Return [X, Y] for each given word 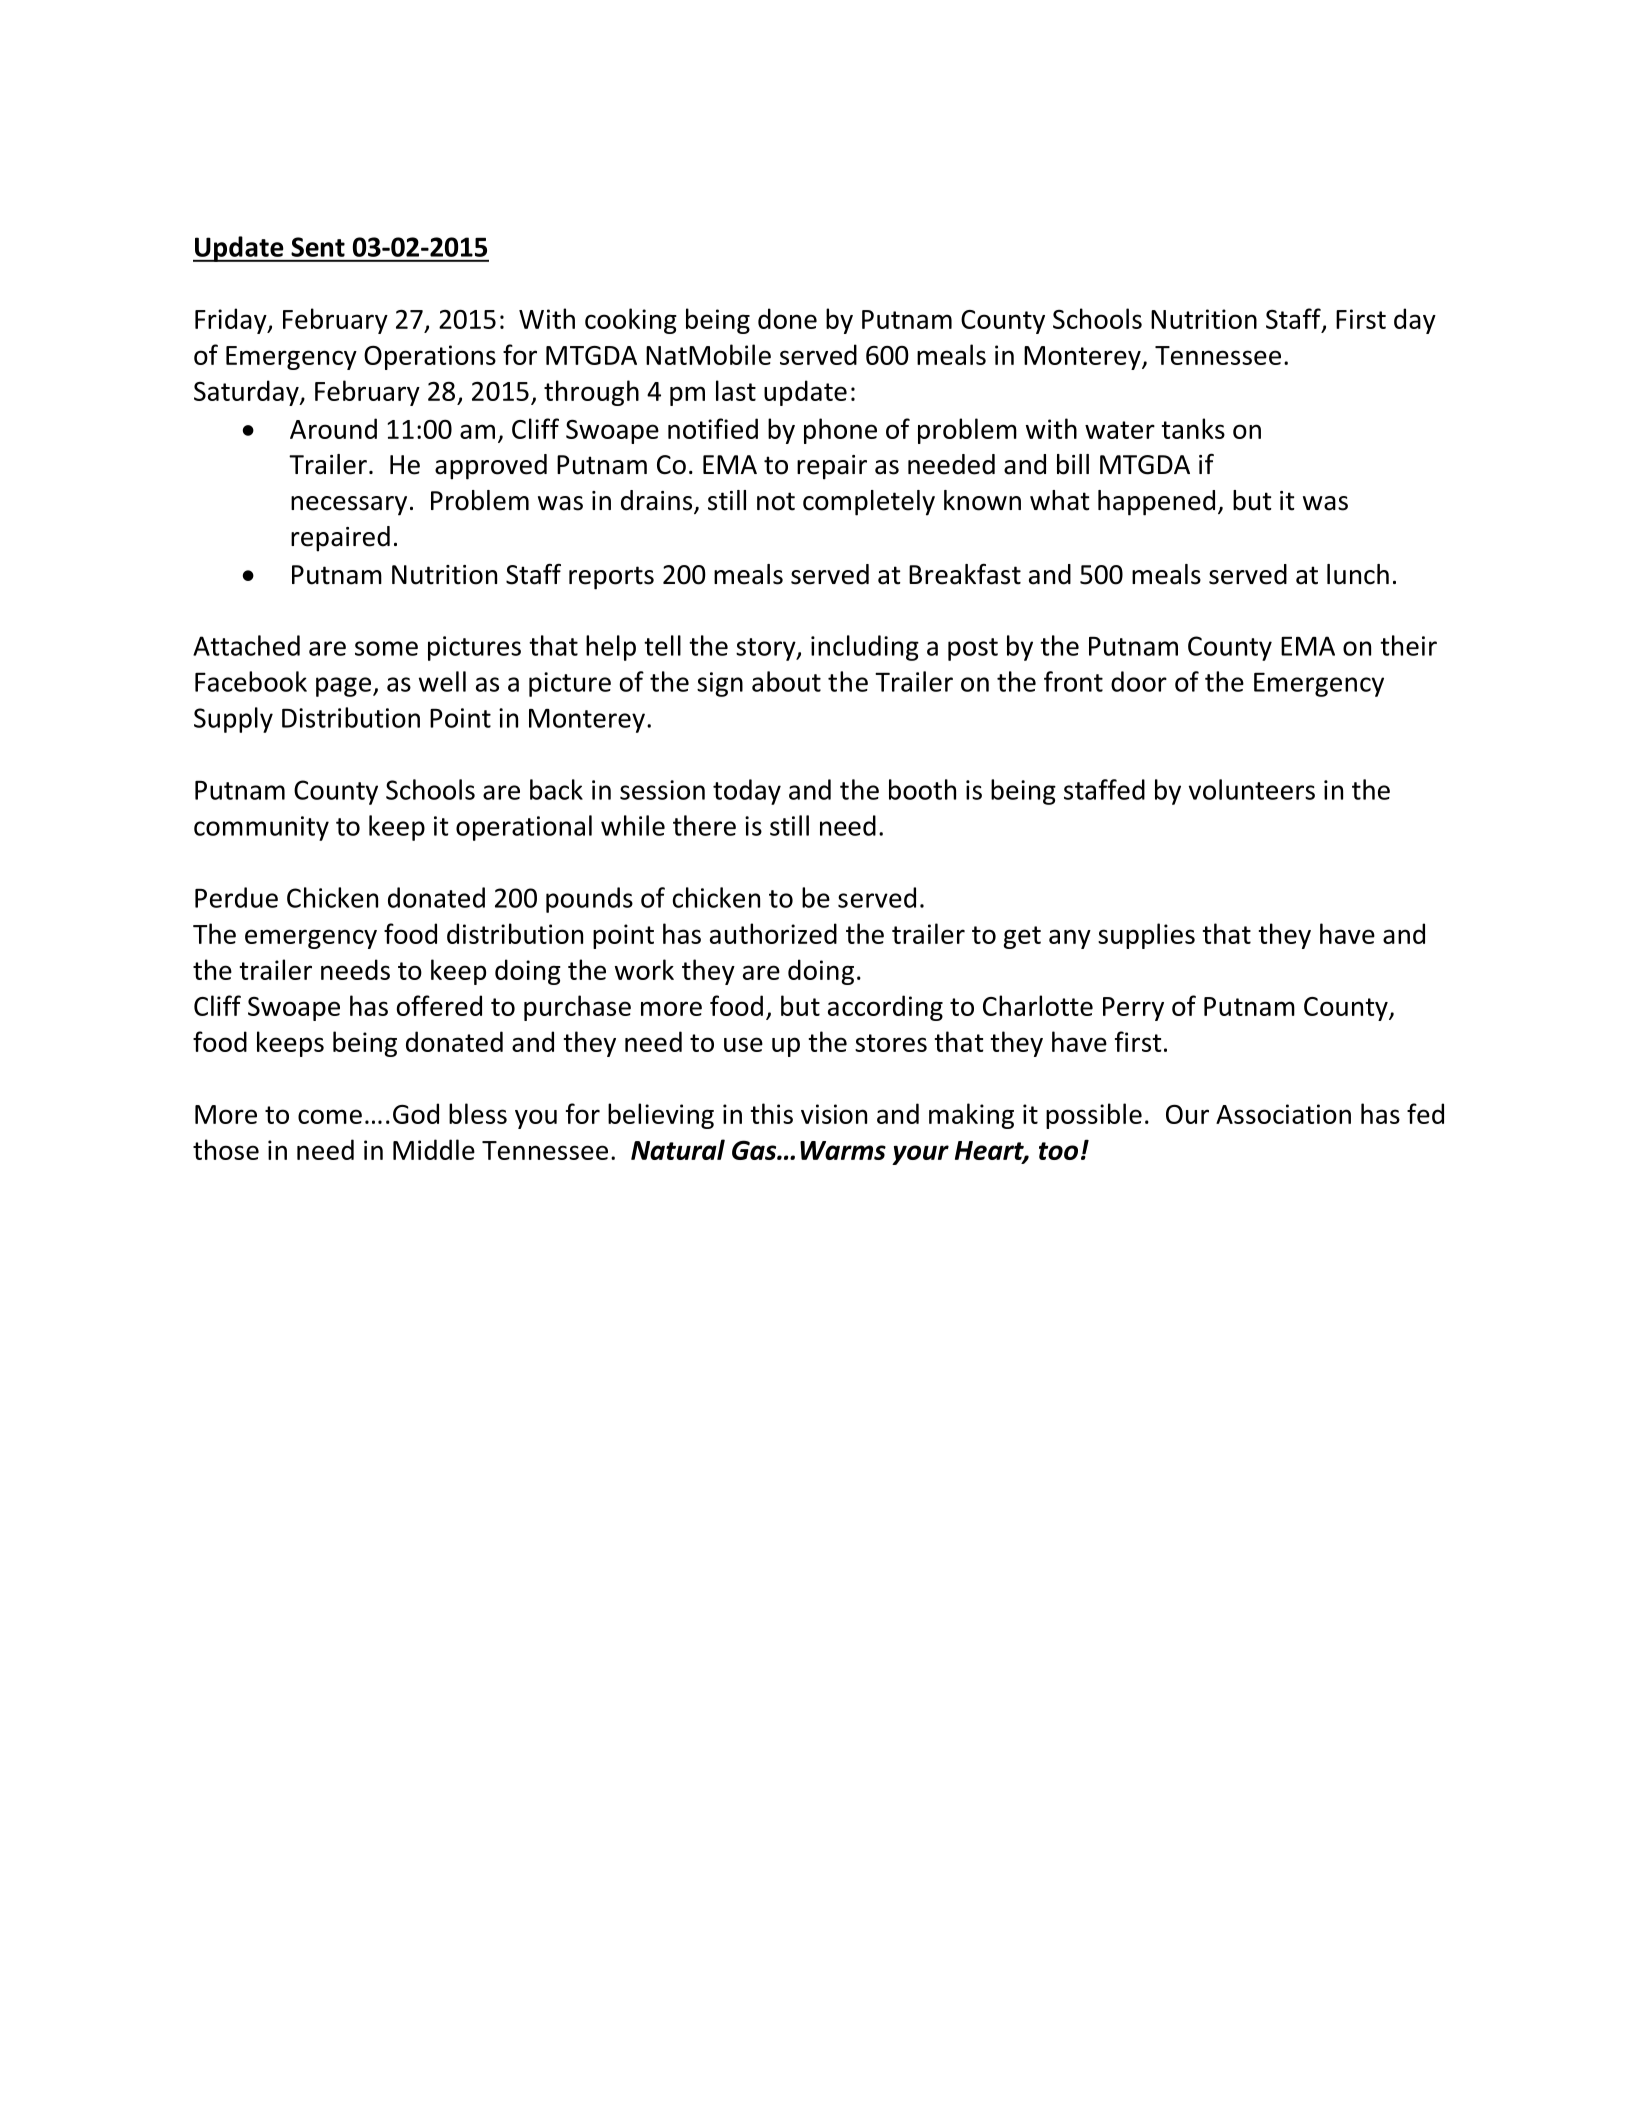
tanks [1193, 428]
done [787, 318]
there [704, 825]
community [261, 828]
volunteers [1252, 789]
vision [834, 1114]
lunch [1358, 574]
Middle [434, 1149]
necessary [349, 506]
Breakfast [965, 574]
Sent [318, 247]
